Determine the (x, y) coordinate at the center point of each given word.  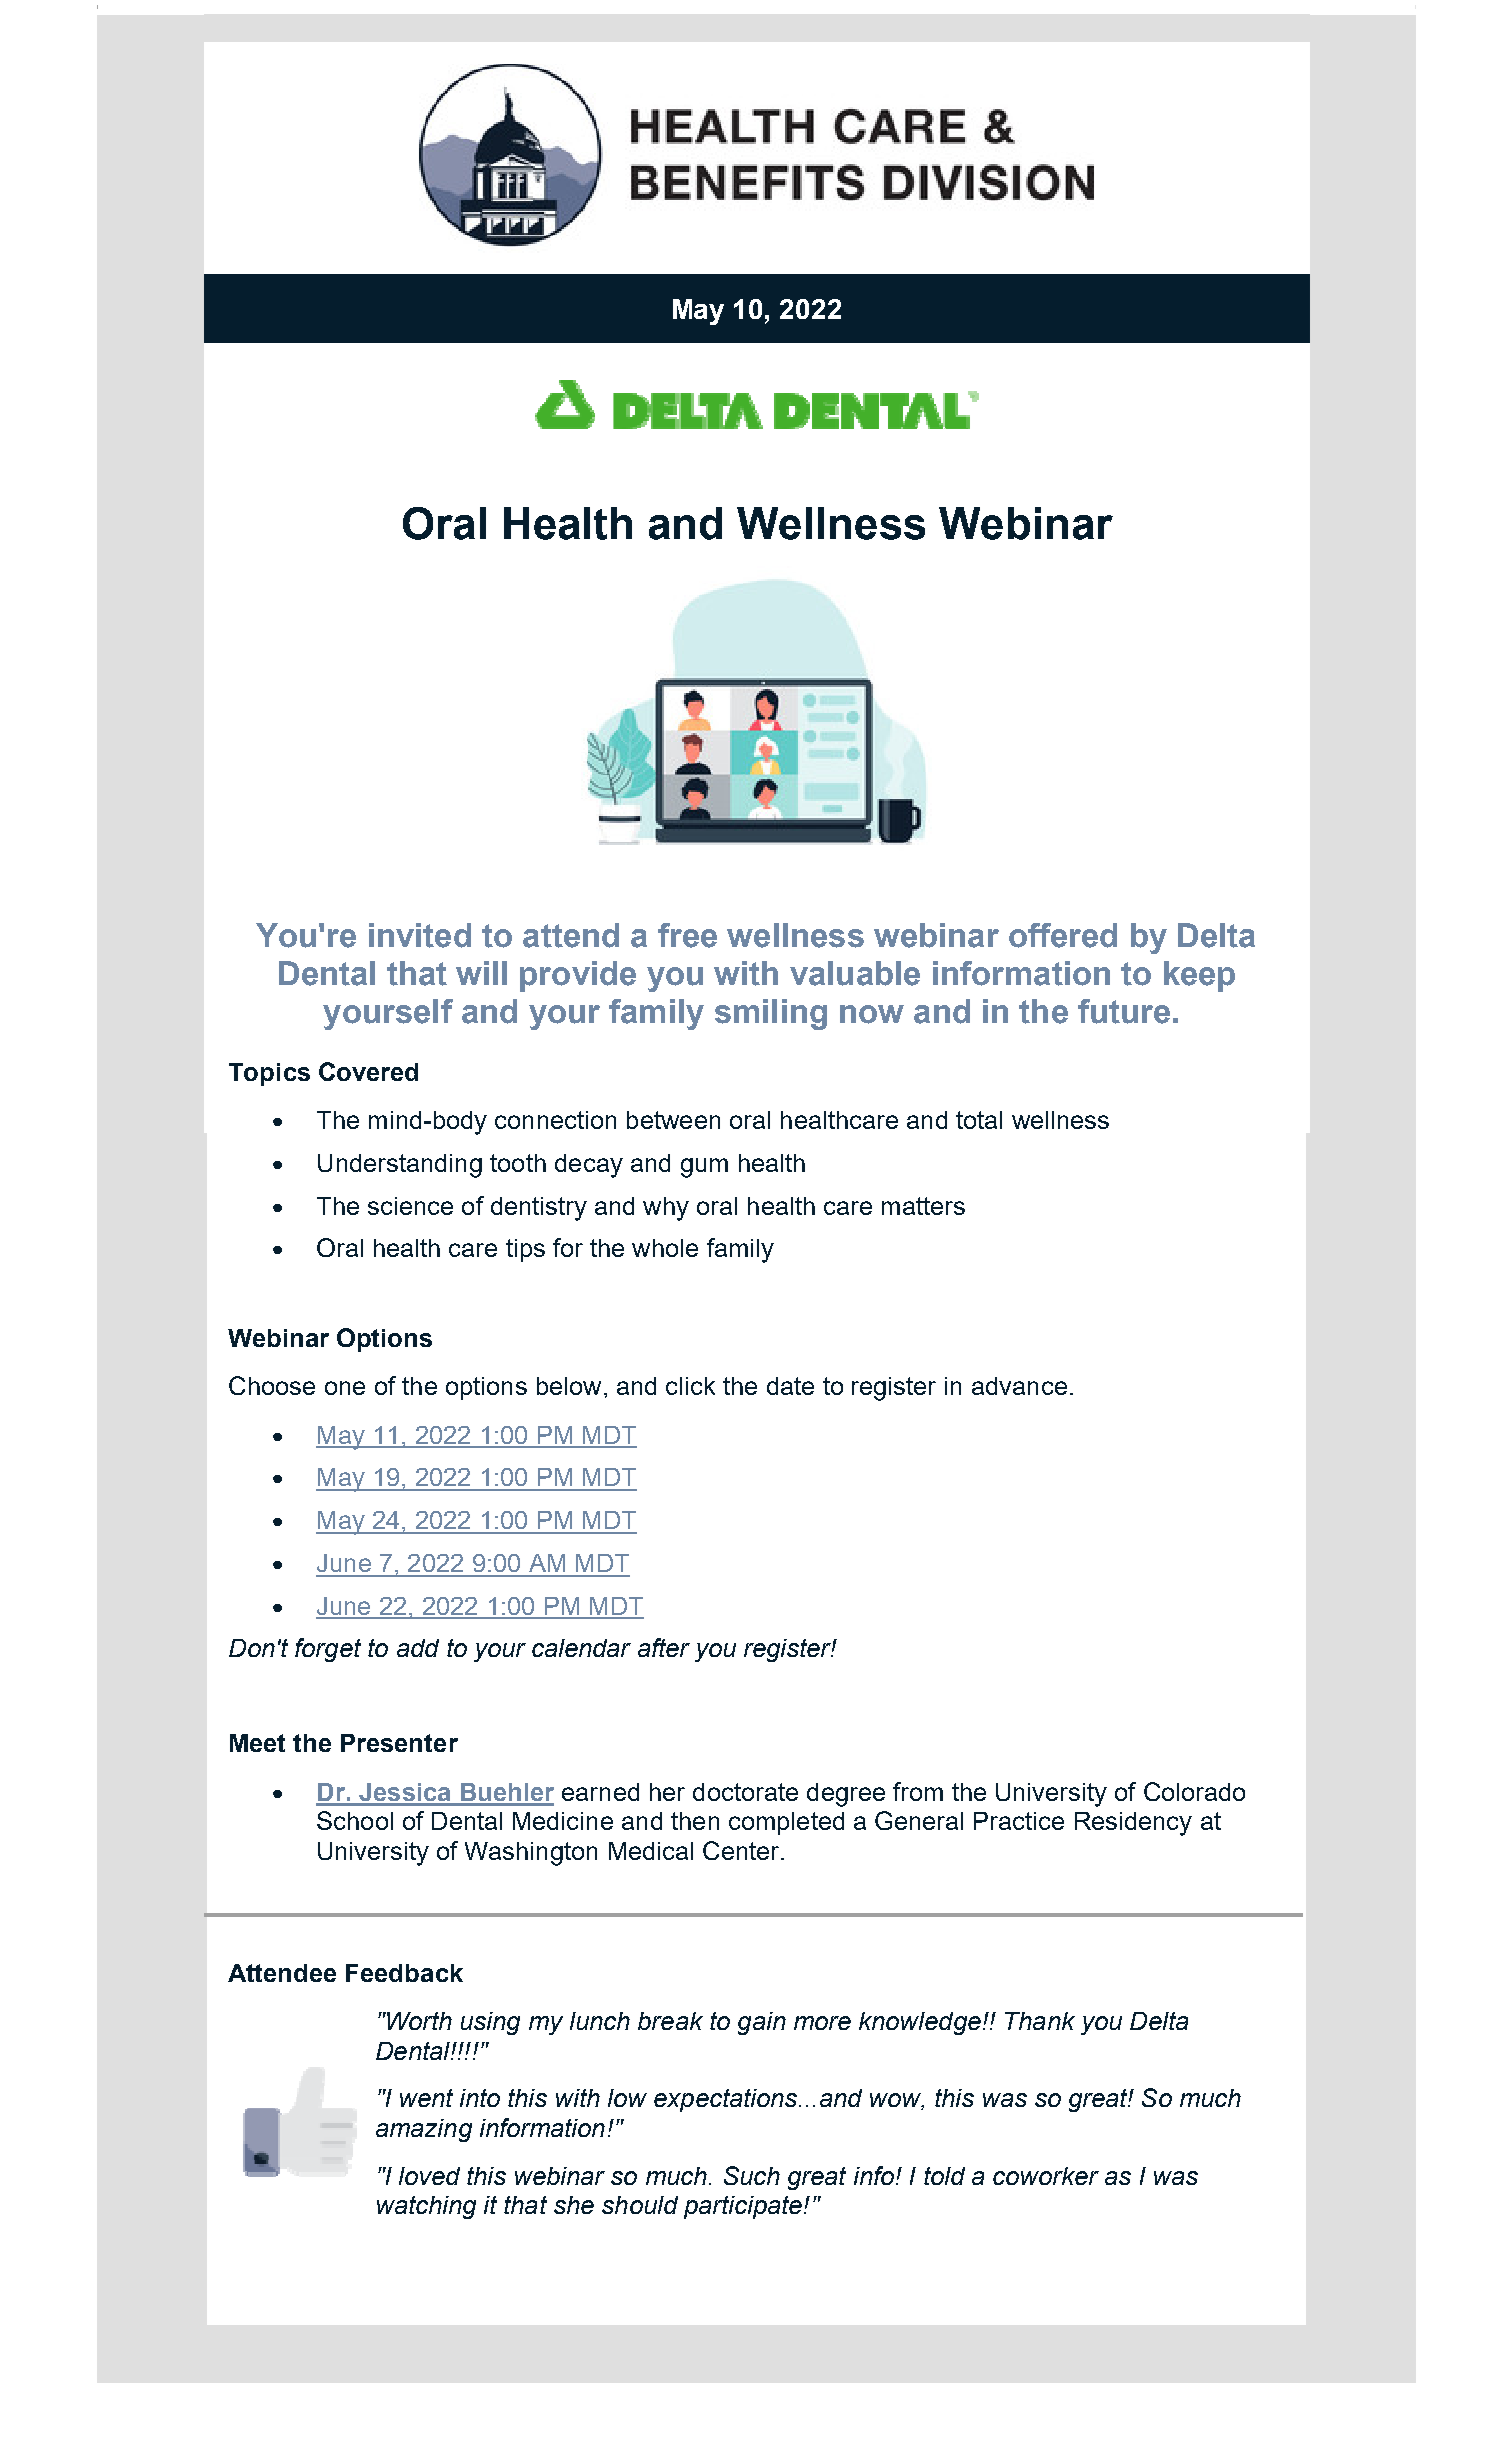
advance (1019, 1386)
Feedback (404, 1973)
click (690, 1386)
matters (923, 1206)
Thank (1040, 2021)
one (345, 1388)
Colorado (1194, 1791)
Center (742, 1850)
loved (429, 2176)
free (687, 935)
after (664, 1647)
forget (328, 1650)
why (666, 1209)
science (410, 1206)
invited (420, 935)
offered (1063, 935)
